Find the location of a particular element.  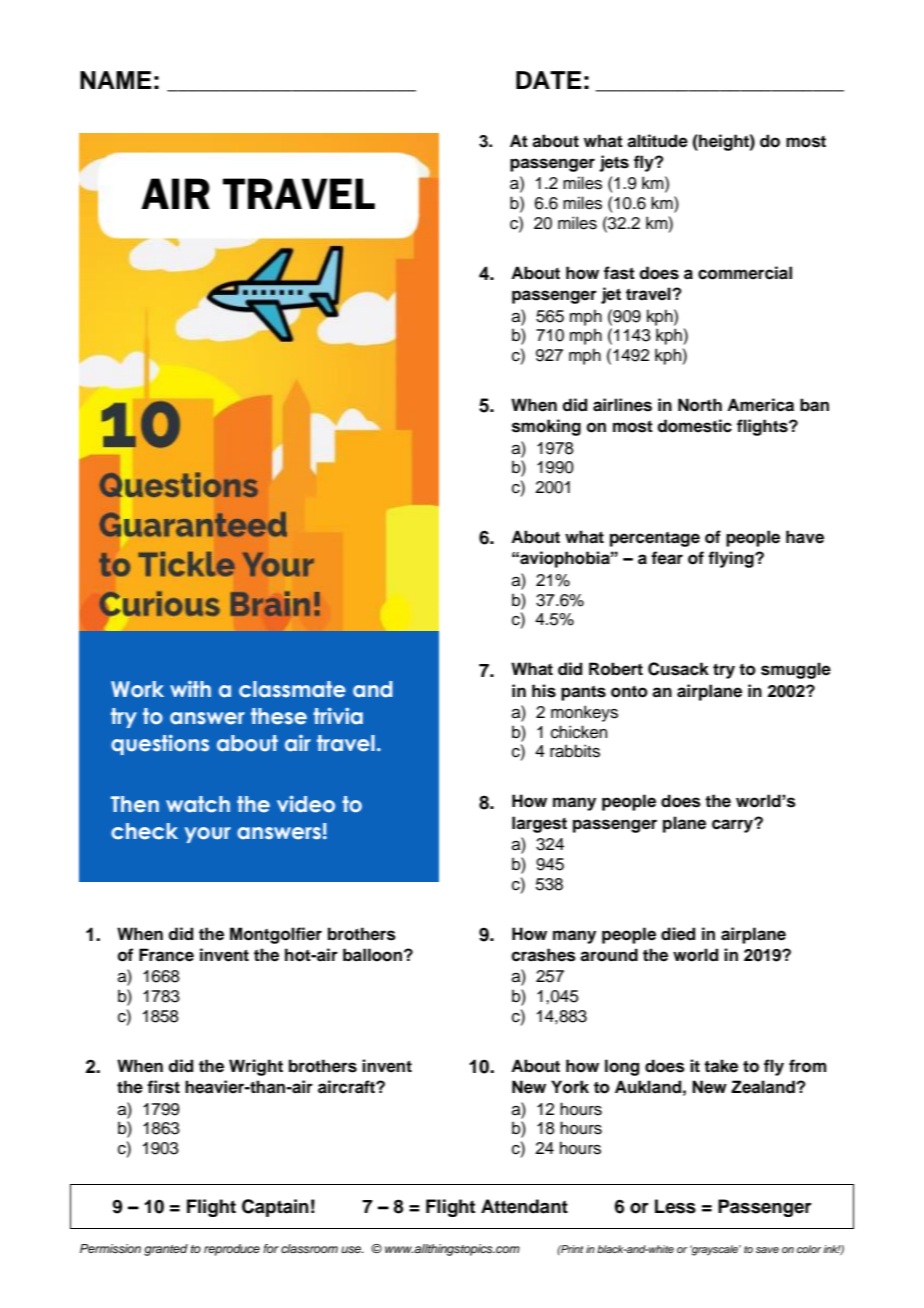

watch is located at coordinates (198, 804).
